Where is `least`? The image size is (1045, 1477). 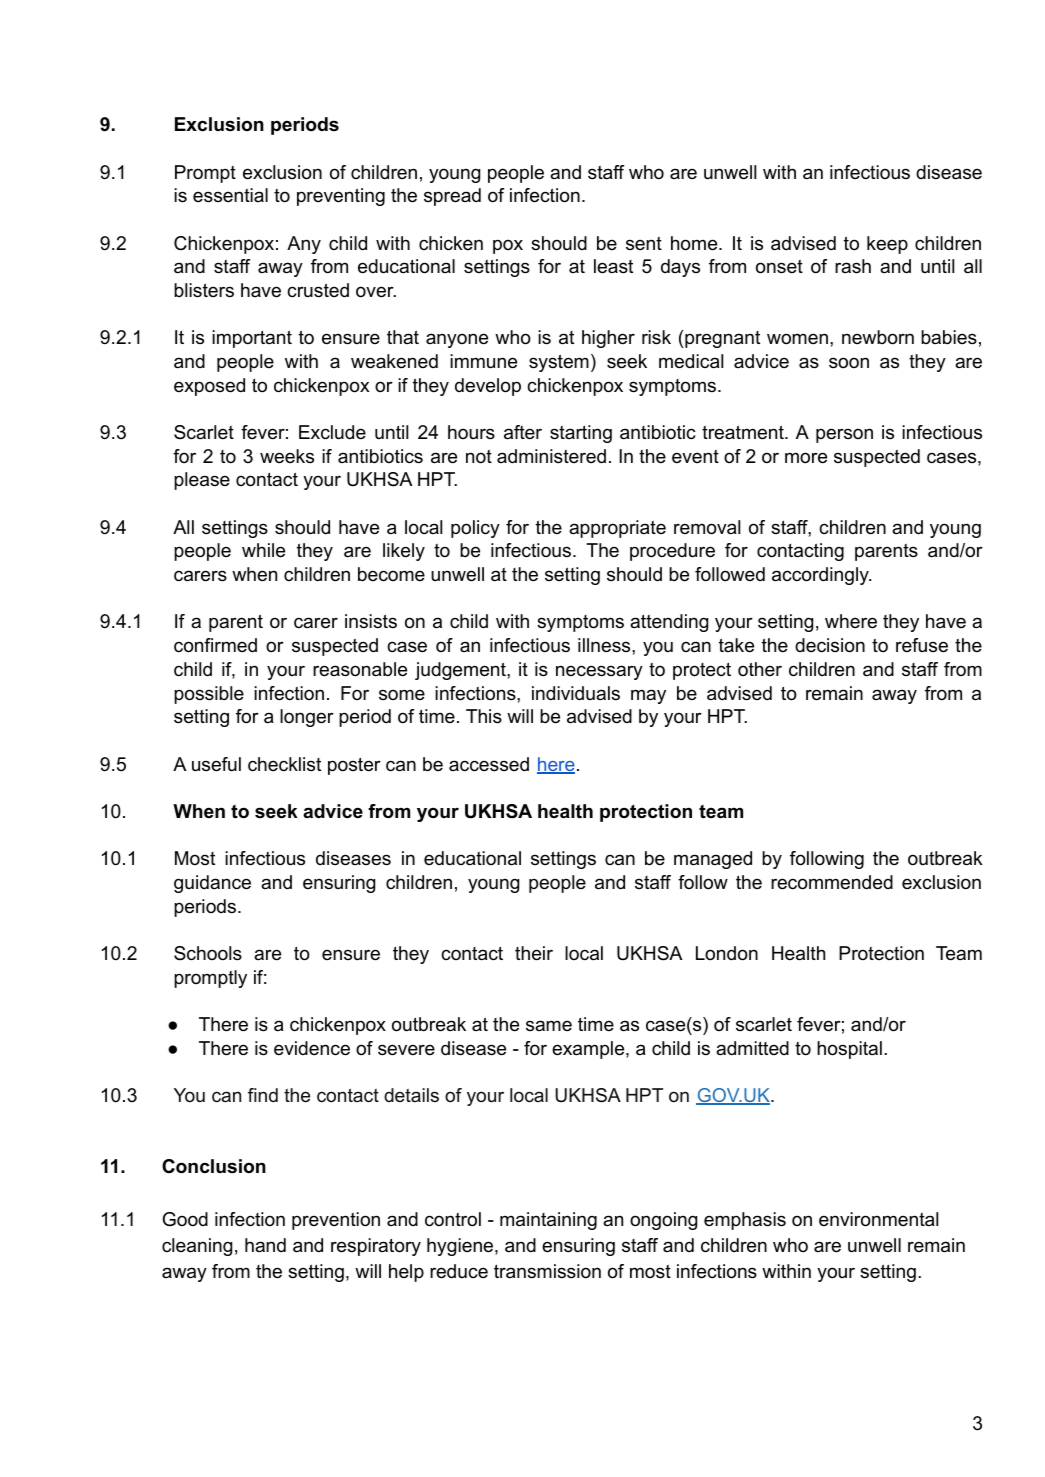
least is located at coordinates (613, 266).
